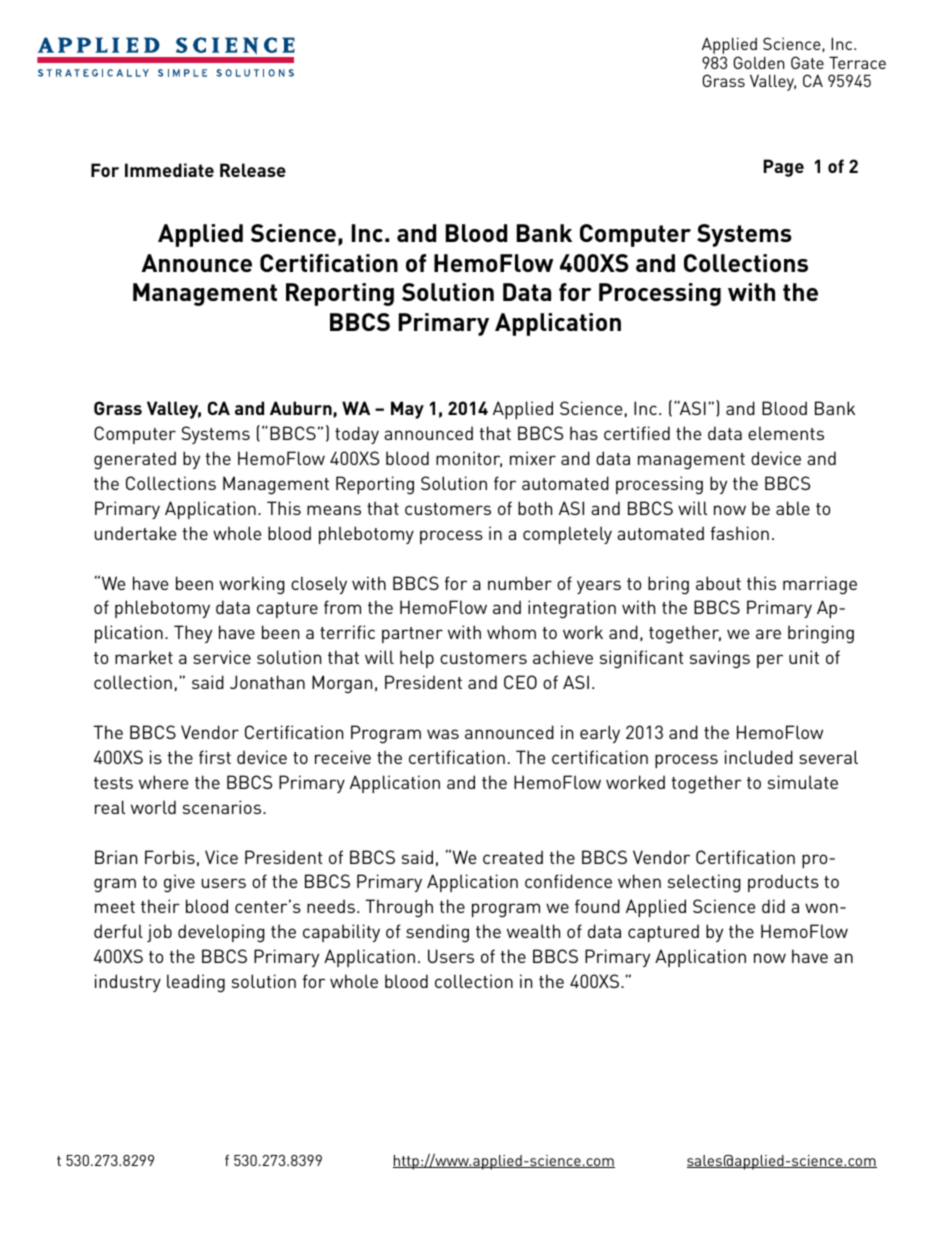 Image resolution: width=952 pixels, height=1233 pixels. Describe the element at coordinates (759, 62) in the screenshot. I see `Golden` at that location.
